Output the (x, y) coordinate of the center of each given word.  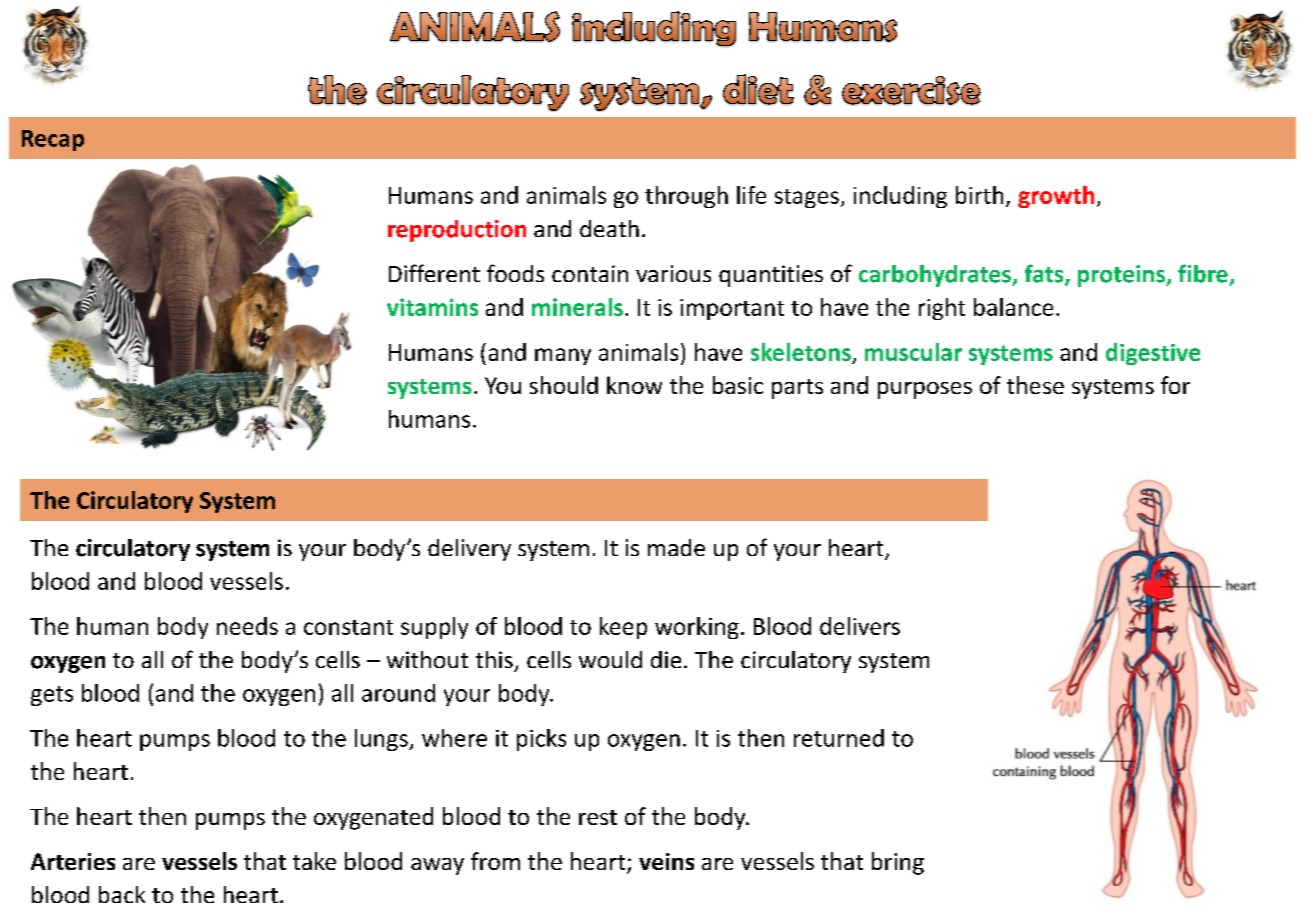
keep (623, 628)
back (122, 894)
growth (1056, 197)
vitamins (432, 307)
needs (247, 626)
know (634, 385)
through (686, 197)
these (1035, 385)
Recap (53, 140)
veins (666, 861)
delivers (860, 626)
